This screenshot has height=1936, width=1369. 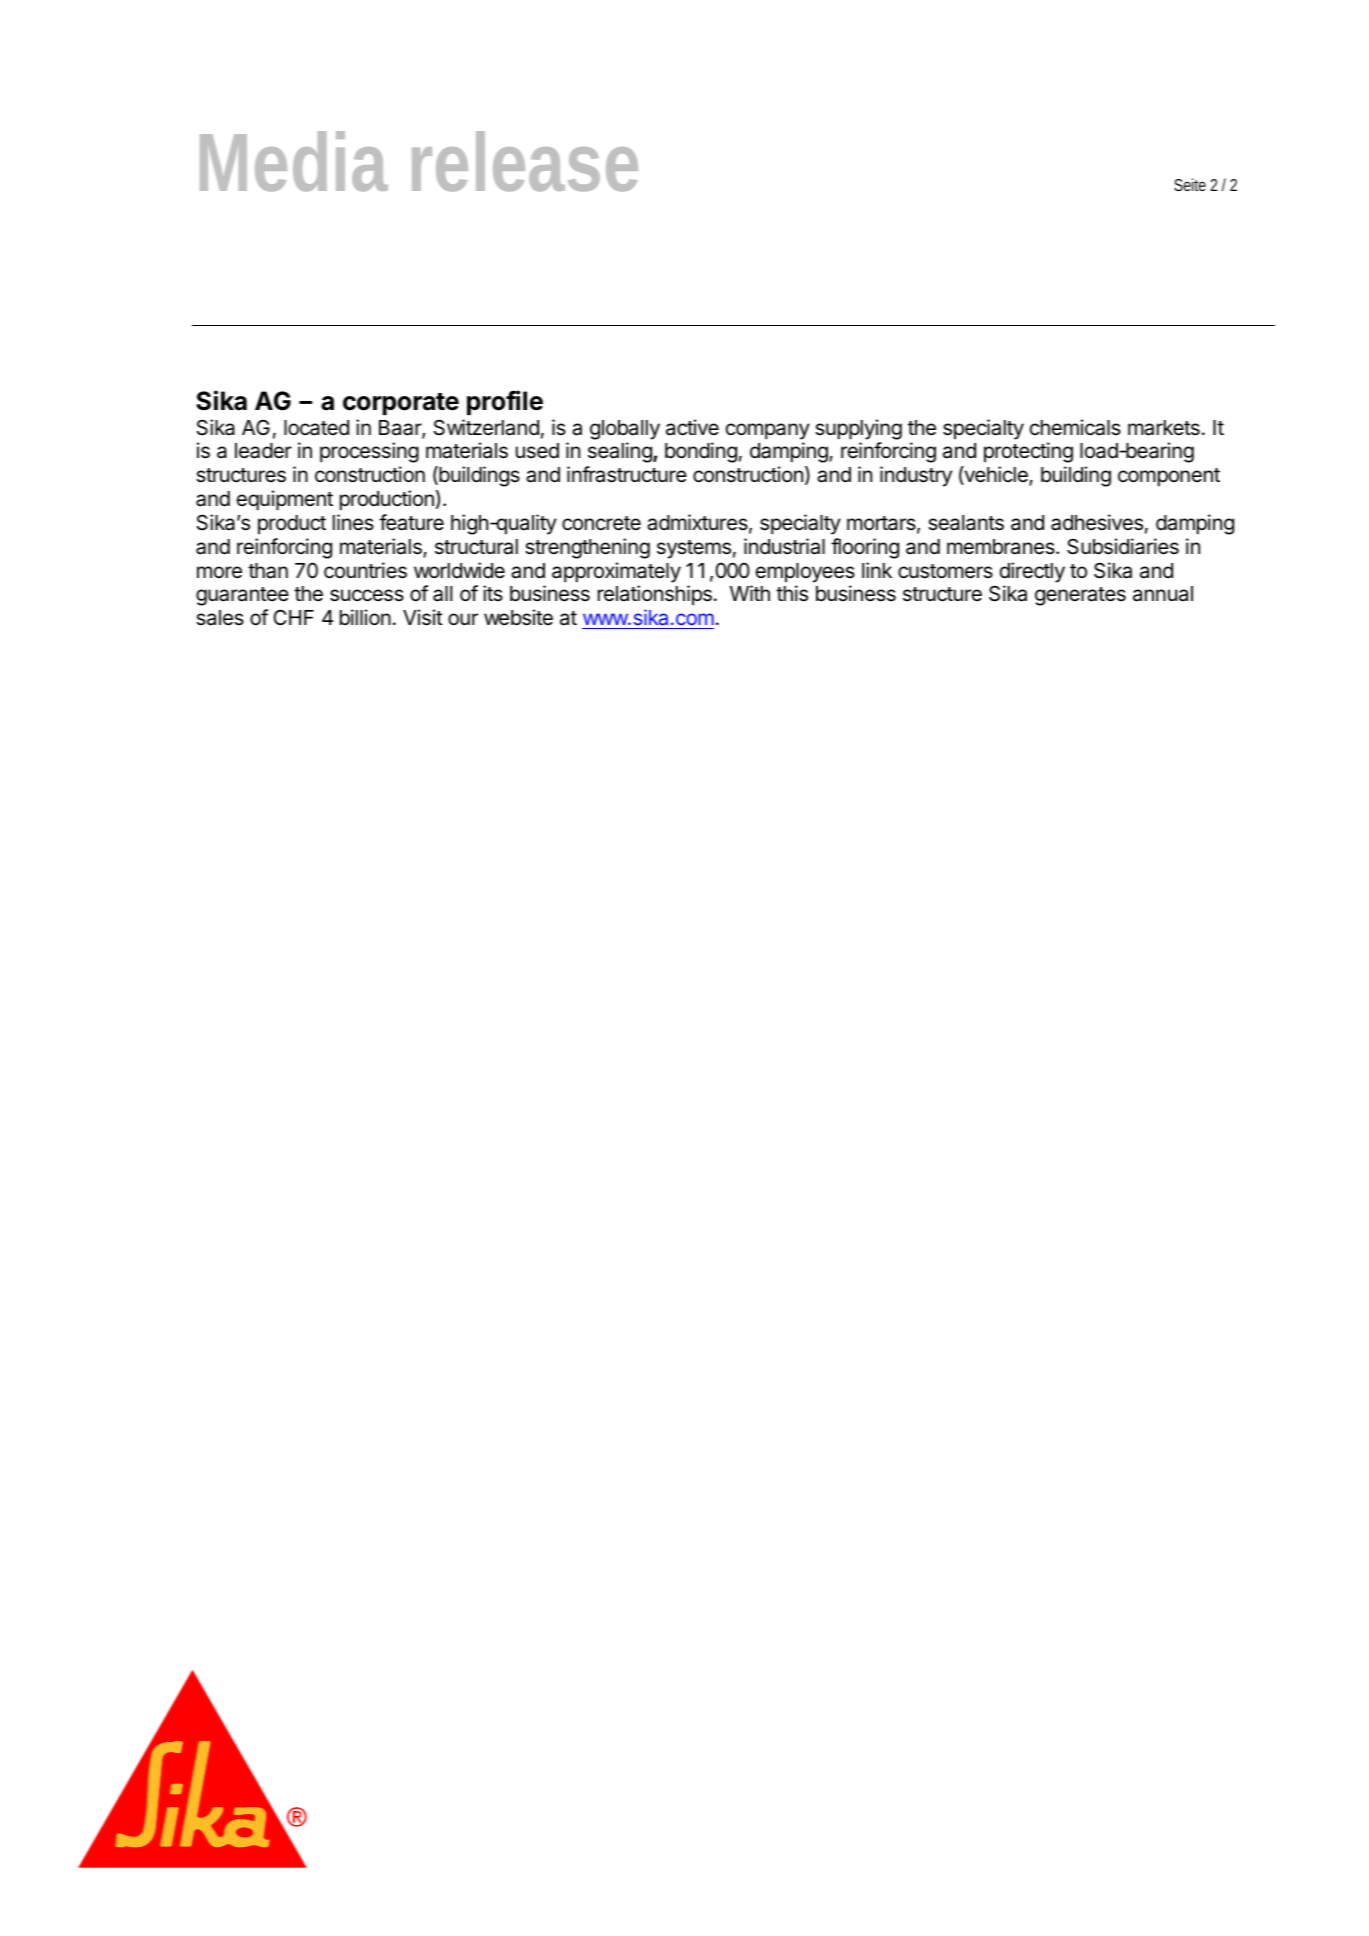 I want to click on relationships, so click(x=655, y=595).
